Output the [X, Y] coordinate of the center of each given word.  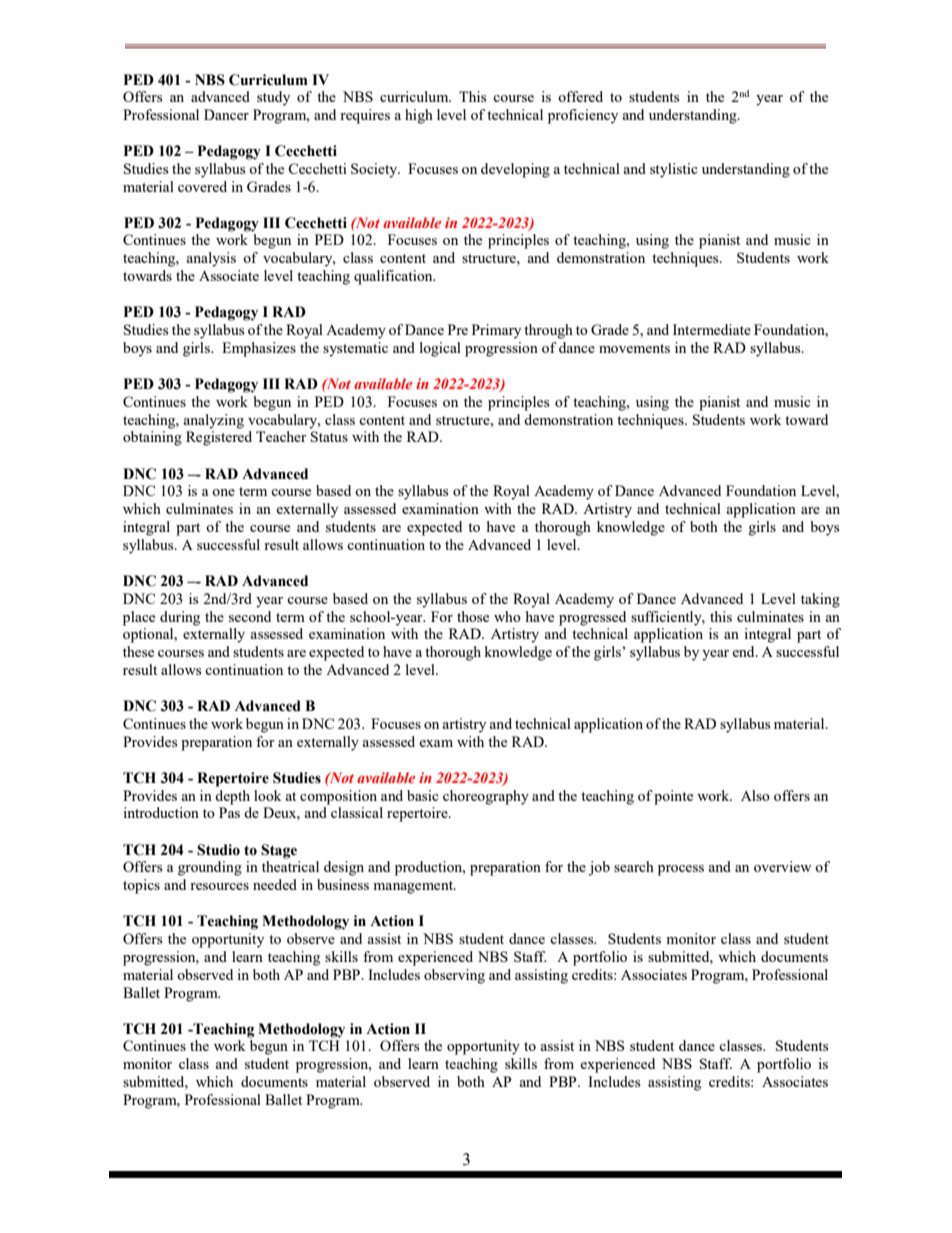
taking [820, 600]
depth [232, 797]
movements [634, 348]
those [473, 616]
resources [219, 886]
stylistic [674, 170]
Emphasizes [259, 349]
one [223, 492]
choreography [486, 797]
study [273, 98]
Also [755, 795]
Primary [496, 331]
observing [454, 976]
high [419, 116]
